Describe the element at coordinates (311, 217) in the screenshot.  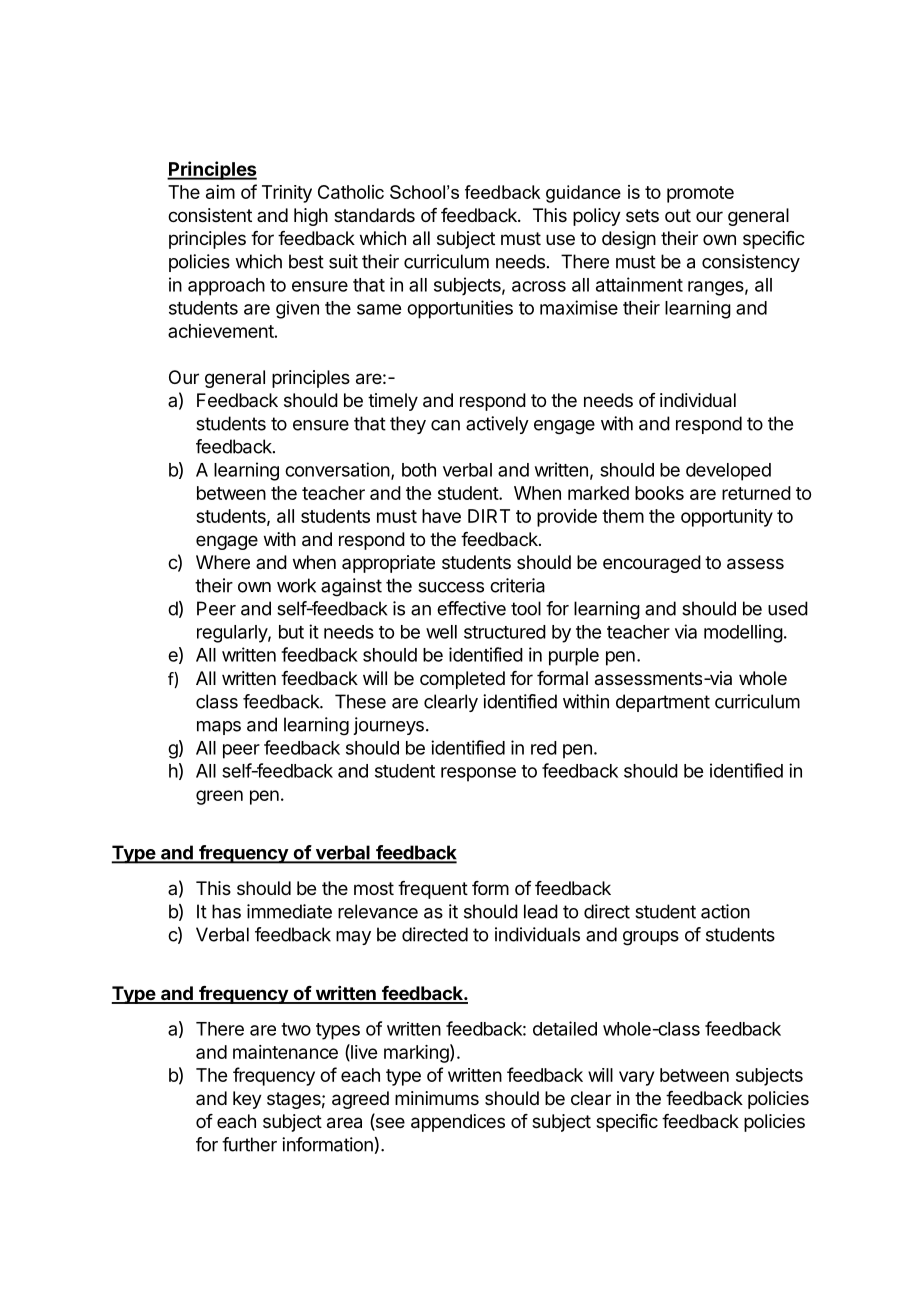
I see `high` at that location.
